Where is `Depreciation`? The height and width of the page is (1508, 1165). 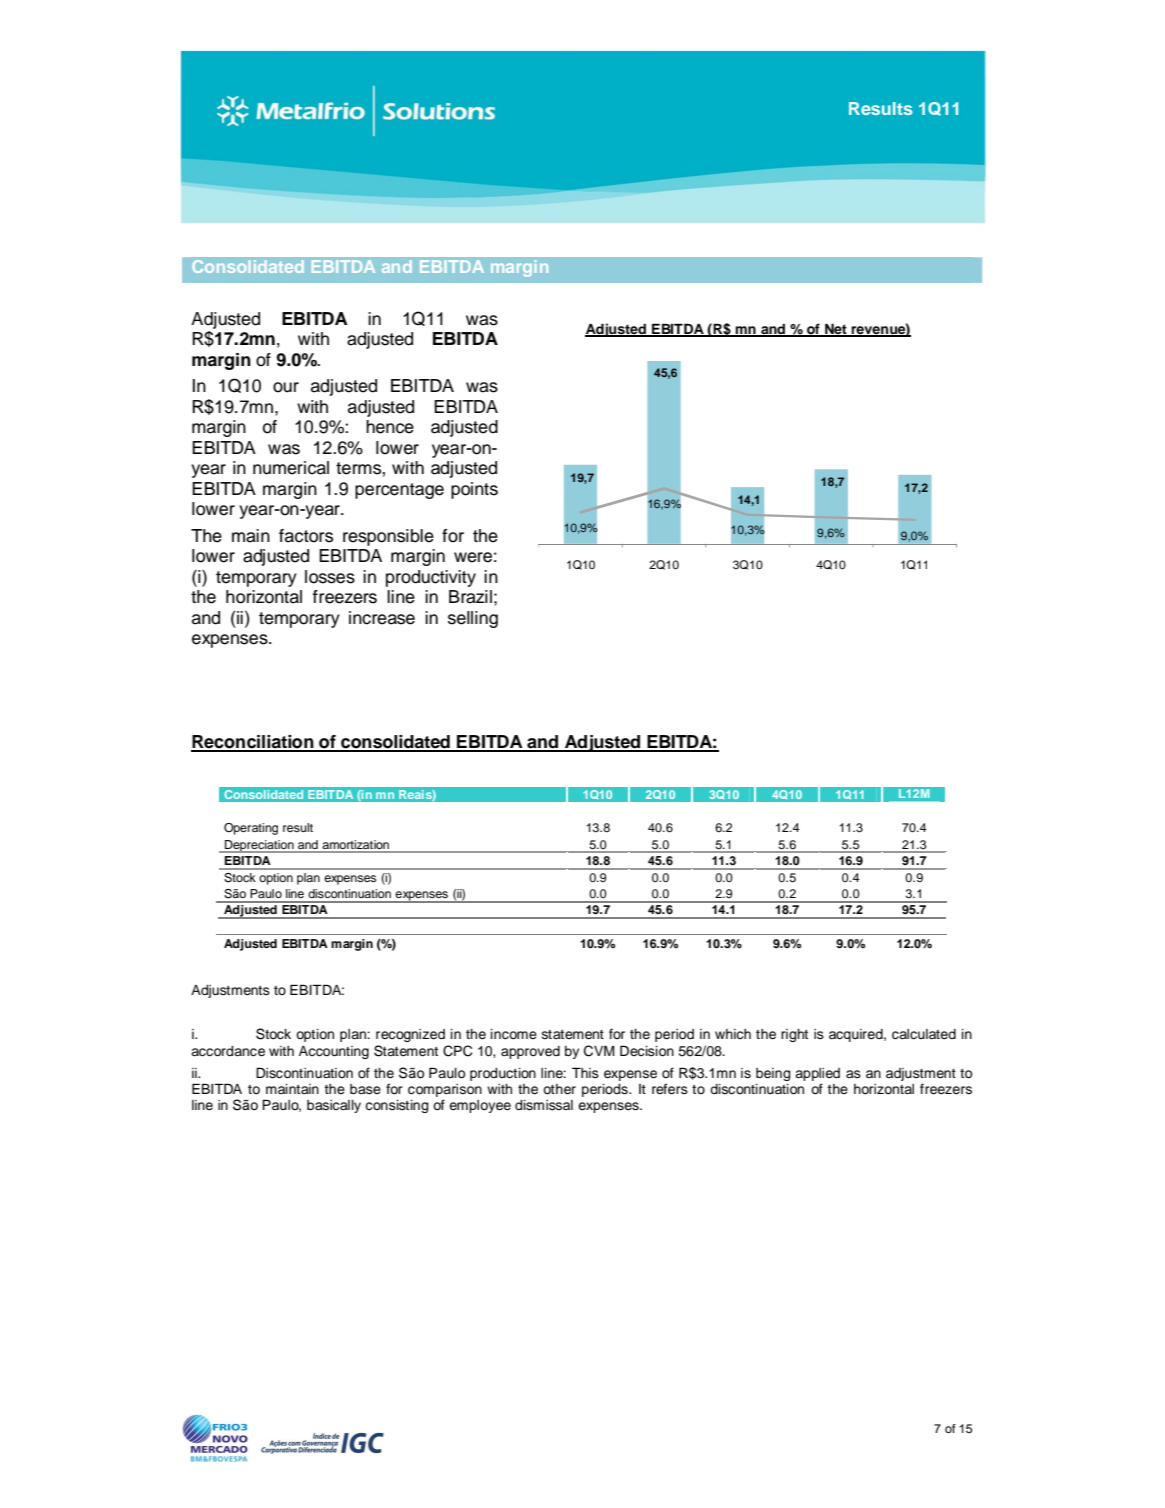
Depreciation is located at coordinates (259, 846).
